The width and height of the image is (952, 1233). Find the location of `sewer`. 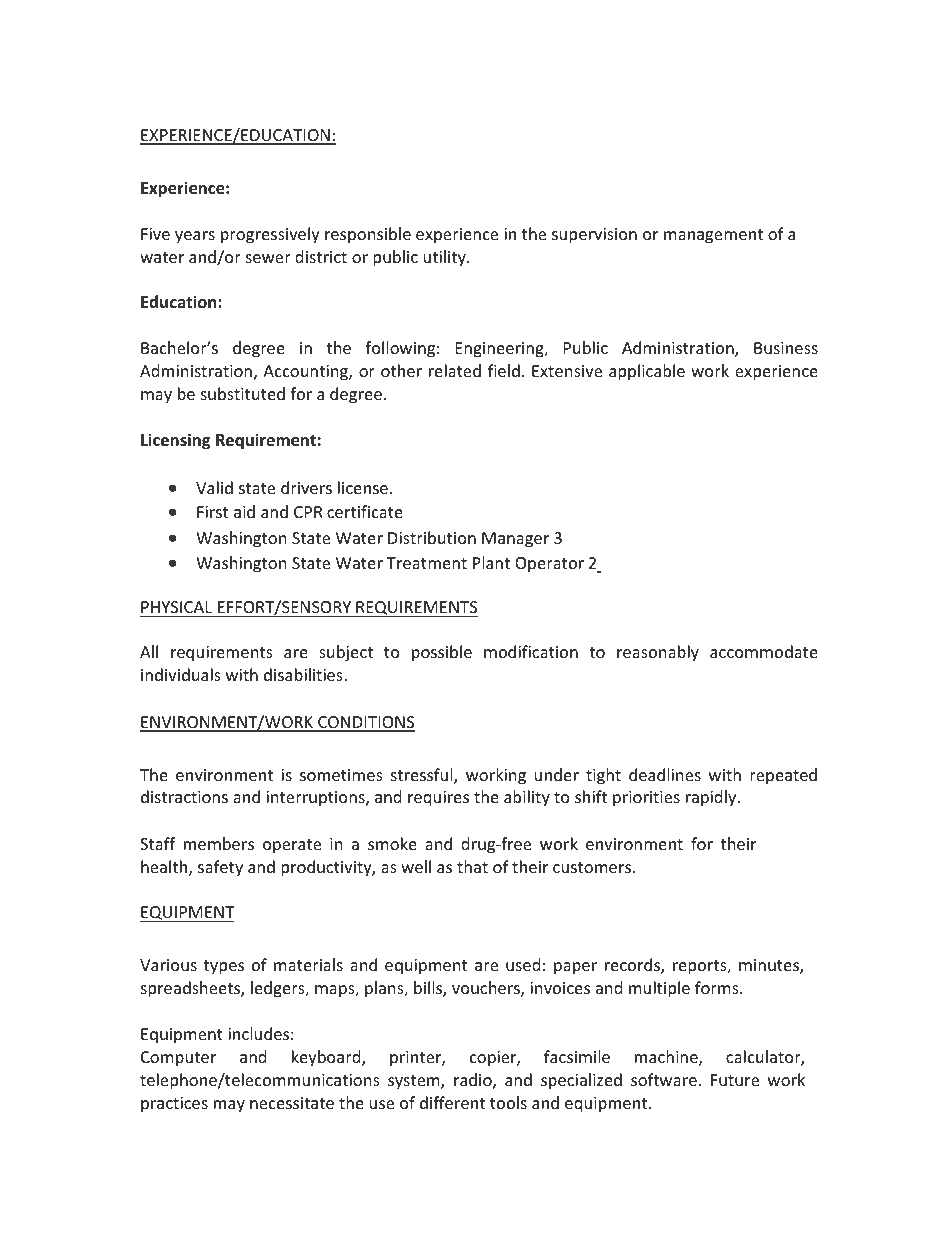

sewer is located at coordinates (268, 258).
